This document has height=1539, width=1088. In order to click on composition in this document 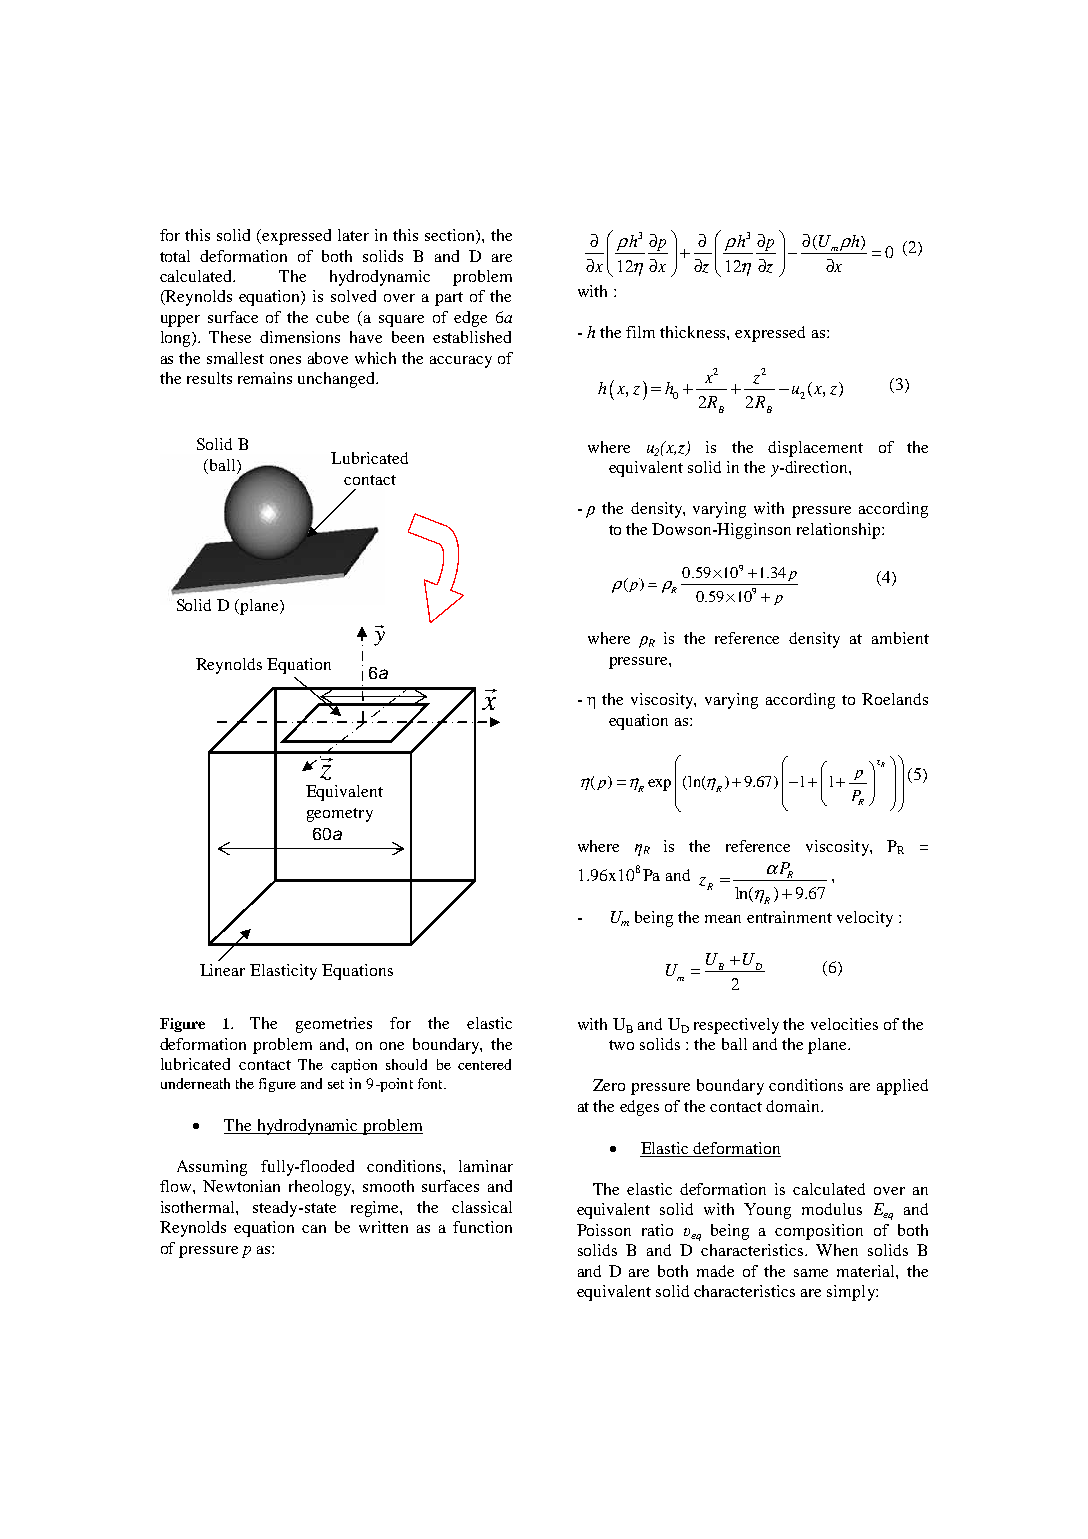, I will do `click(819, 1232)`.
